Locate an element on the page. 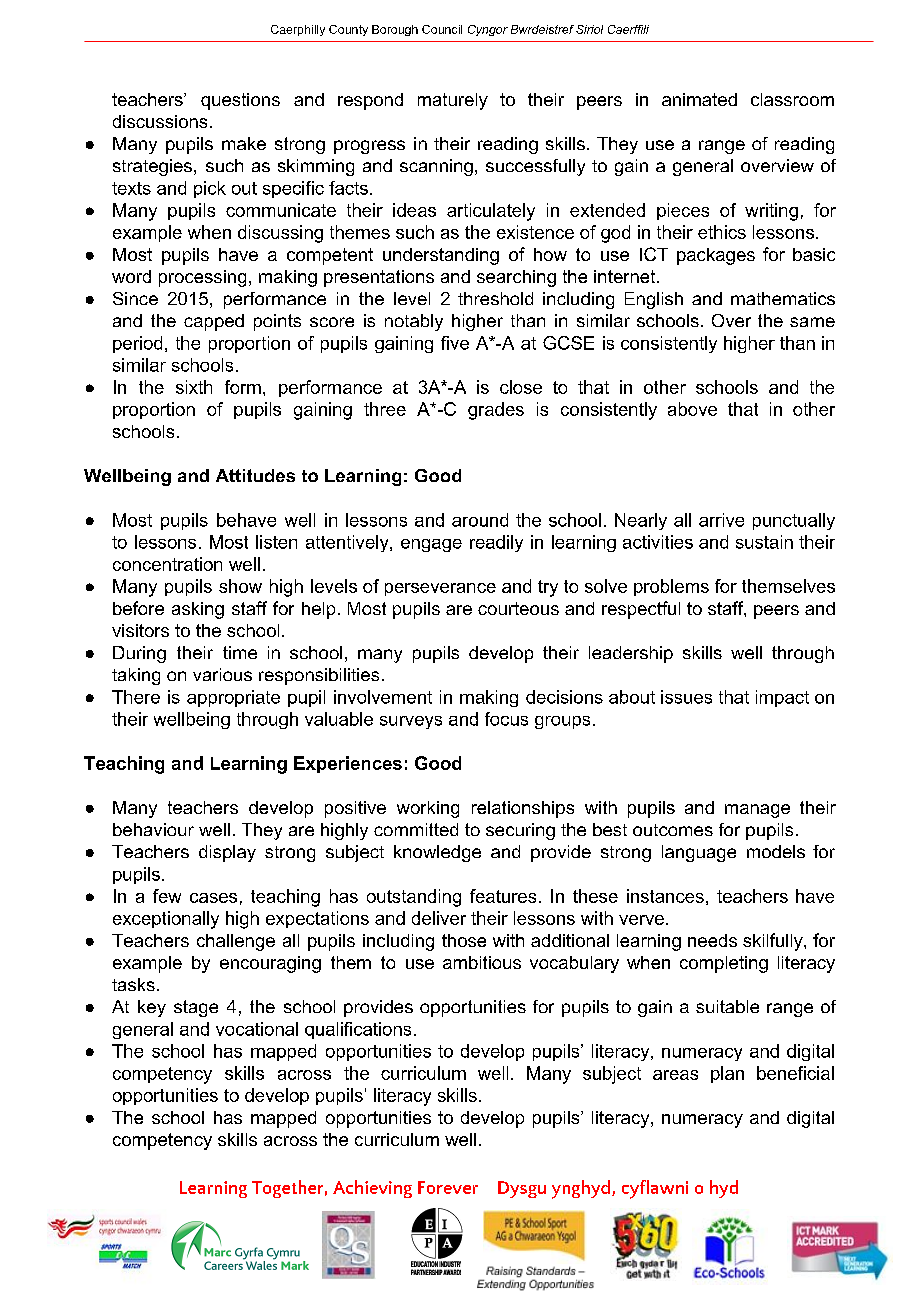 The width and height of the document is (924, 1308). perseverance is located at coordinates (440, 589).
